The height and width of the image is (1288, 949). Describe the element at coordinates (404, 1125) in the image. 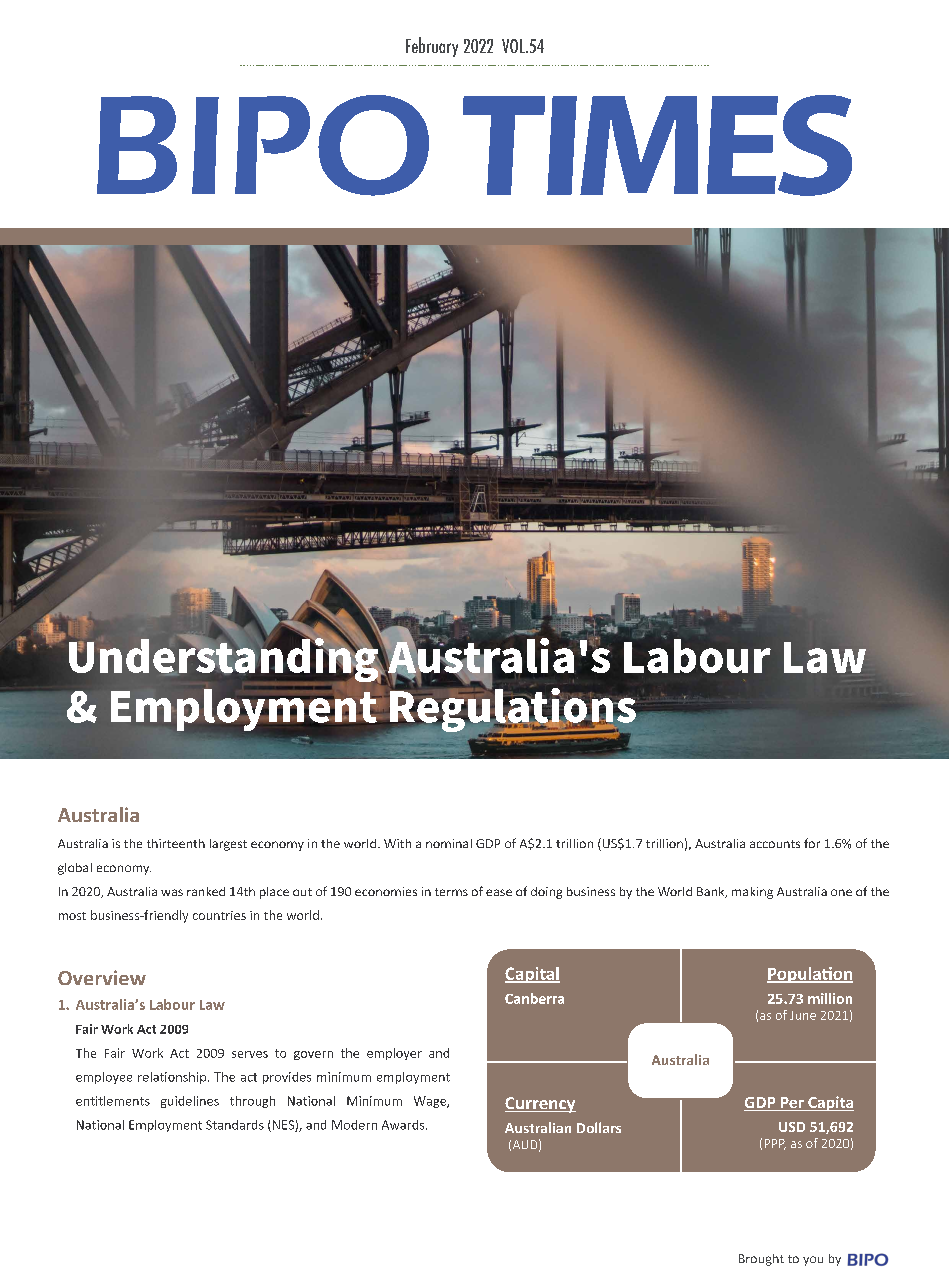

I see `Awards` at that location.
